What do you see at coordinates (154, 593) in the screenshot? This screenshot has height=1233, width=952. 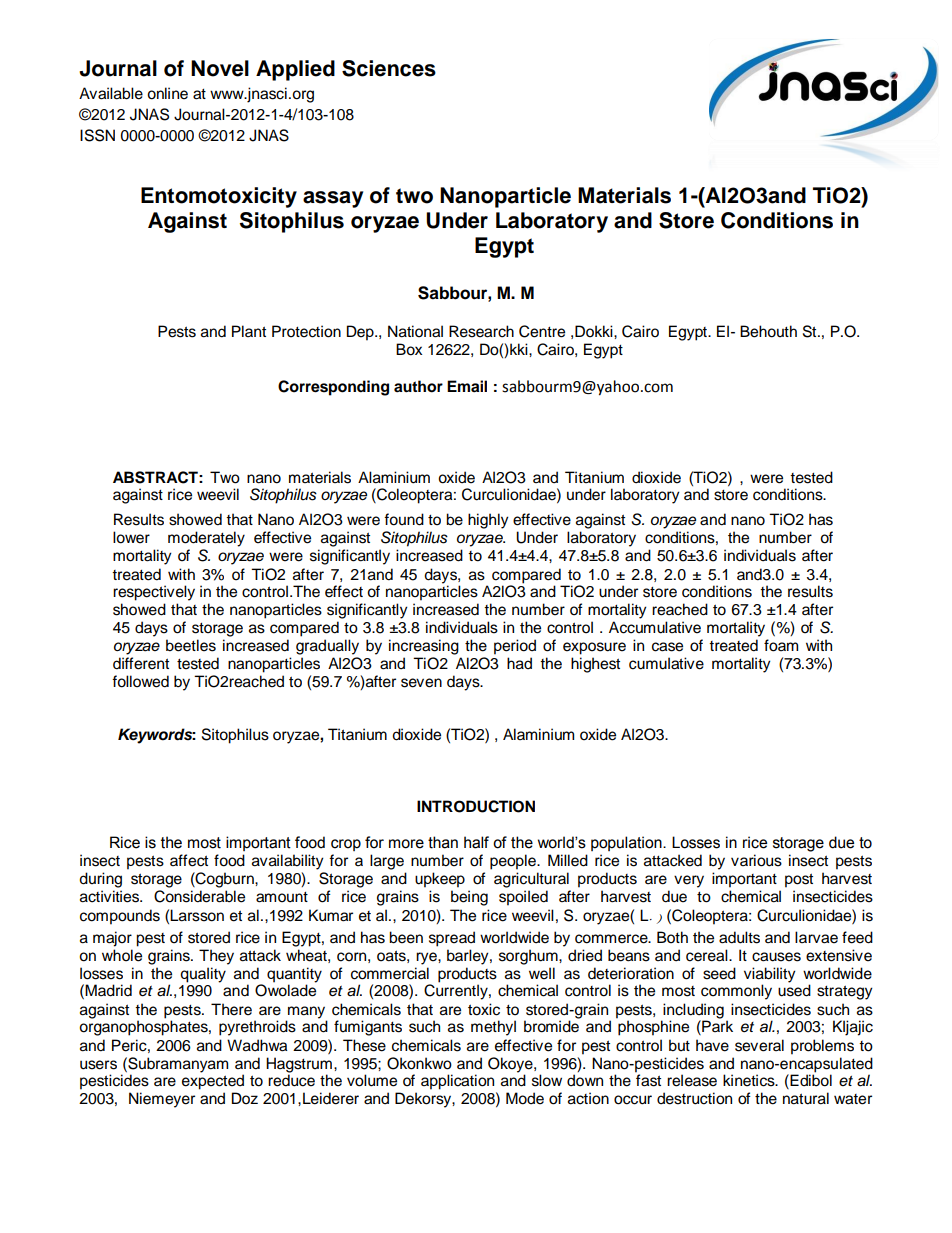 I see `respectively` at bounding box center [154, 593].
